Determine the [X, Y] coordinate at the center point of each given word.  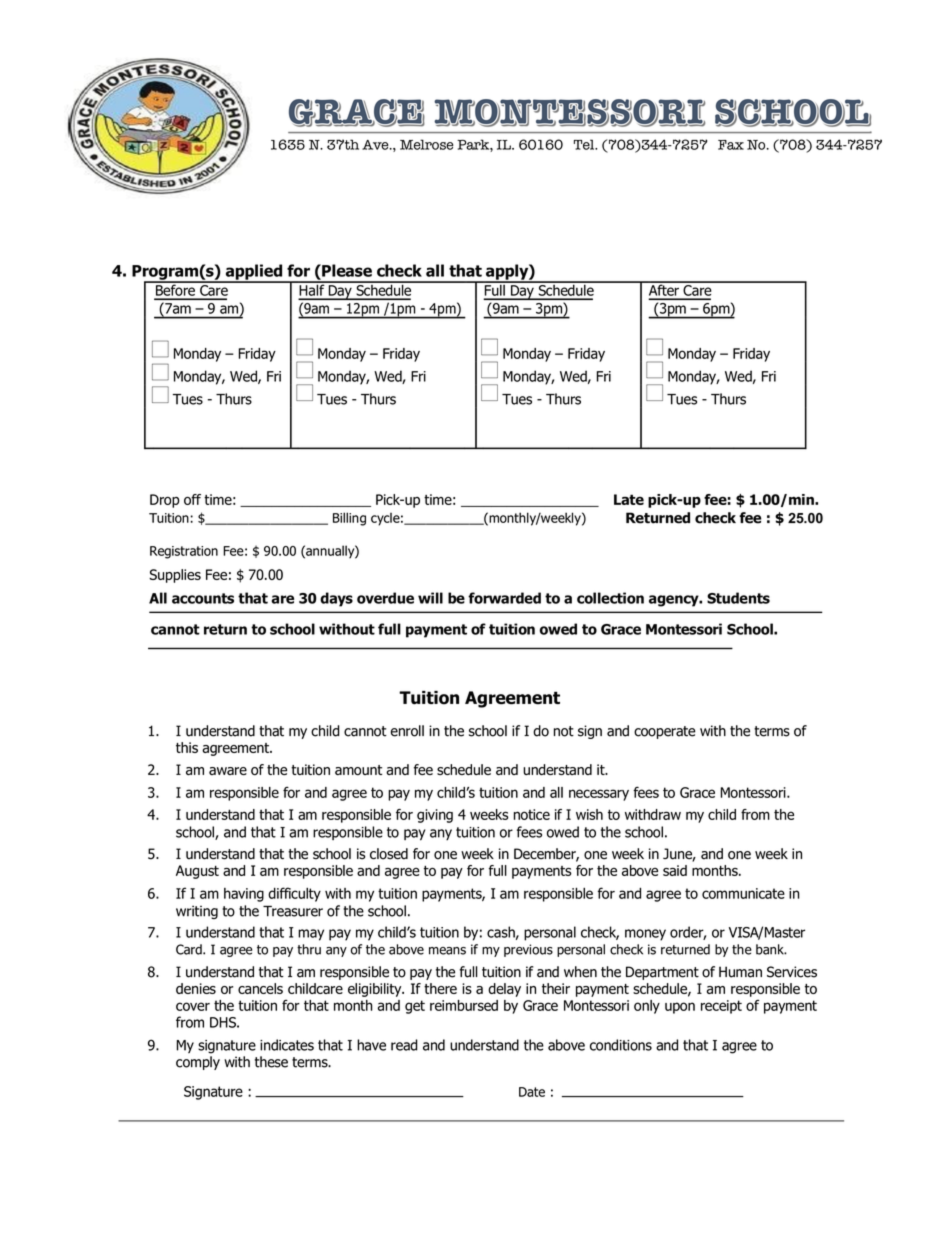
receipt [721, 1007]
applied [254, 273]
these [271, 1062]
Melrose [426, 144]
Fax [731, 145]
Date [532, 1092]
